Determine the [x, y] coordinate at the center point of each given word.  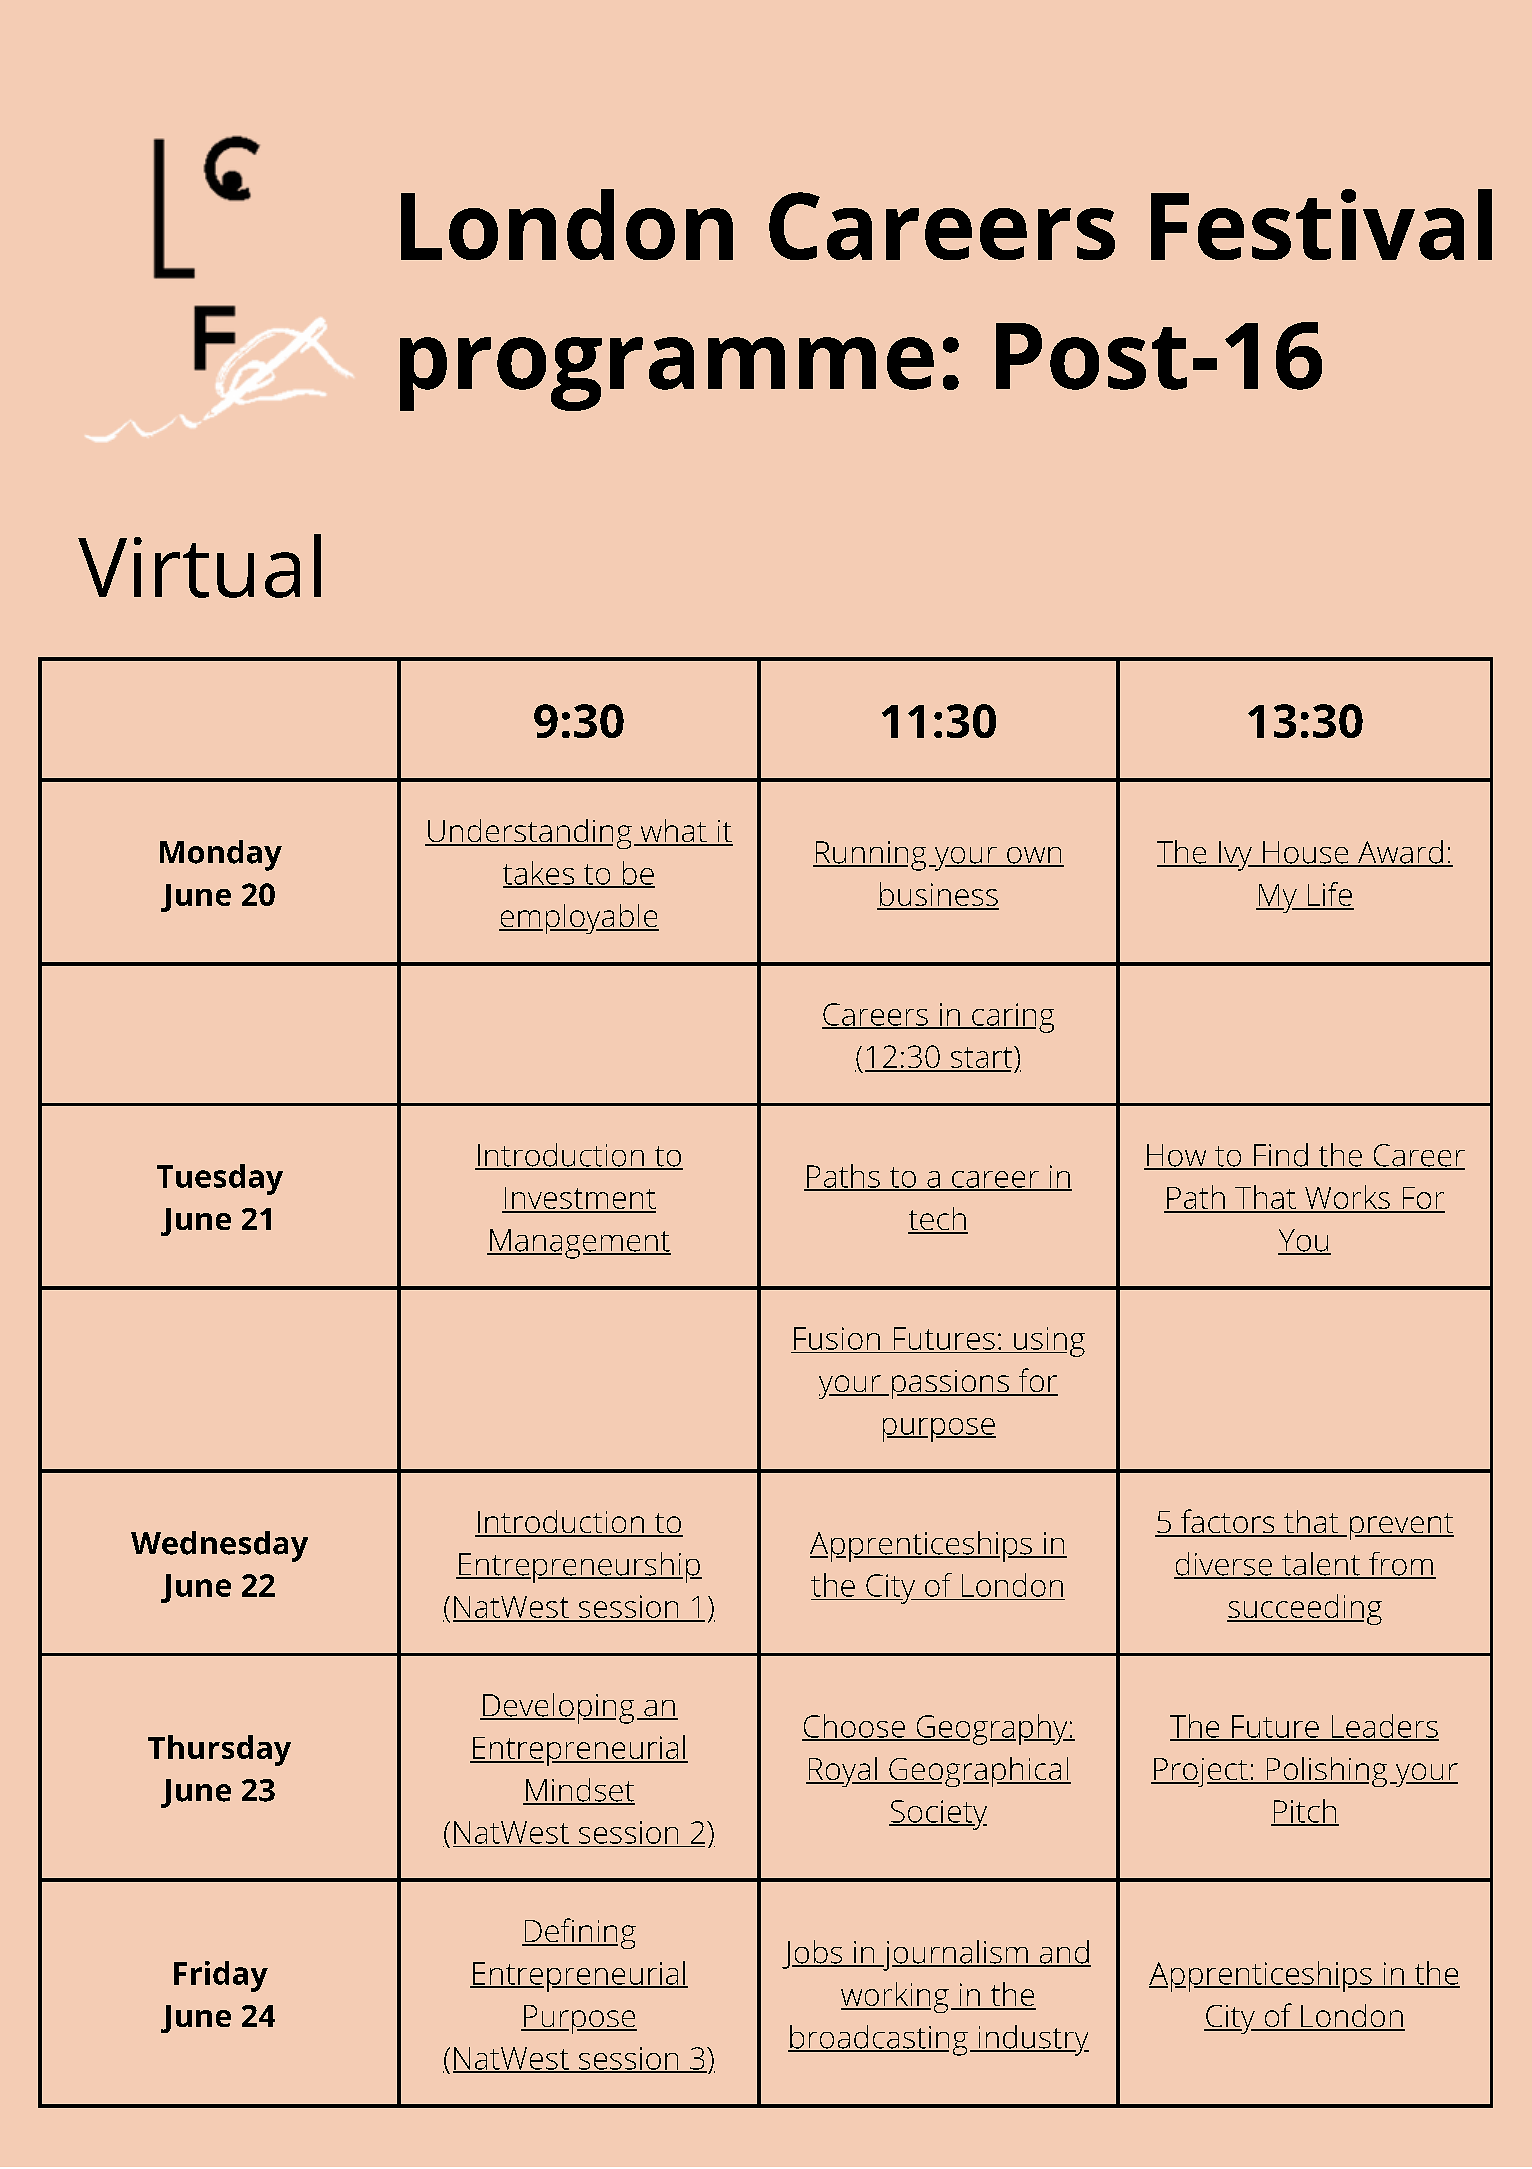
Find [1281, 1156]
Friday [221, 1976]
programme [667, 374]
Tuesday [220, 1179]
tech [938, 1220]
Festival [1321, 224]
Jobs [813, 1954]
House [1305, 853]
